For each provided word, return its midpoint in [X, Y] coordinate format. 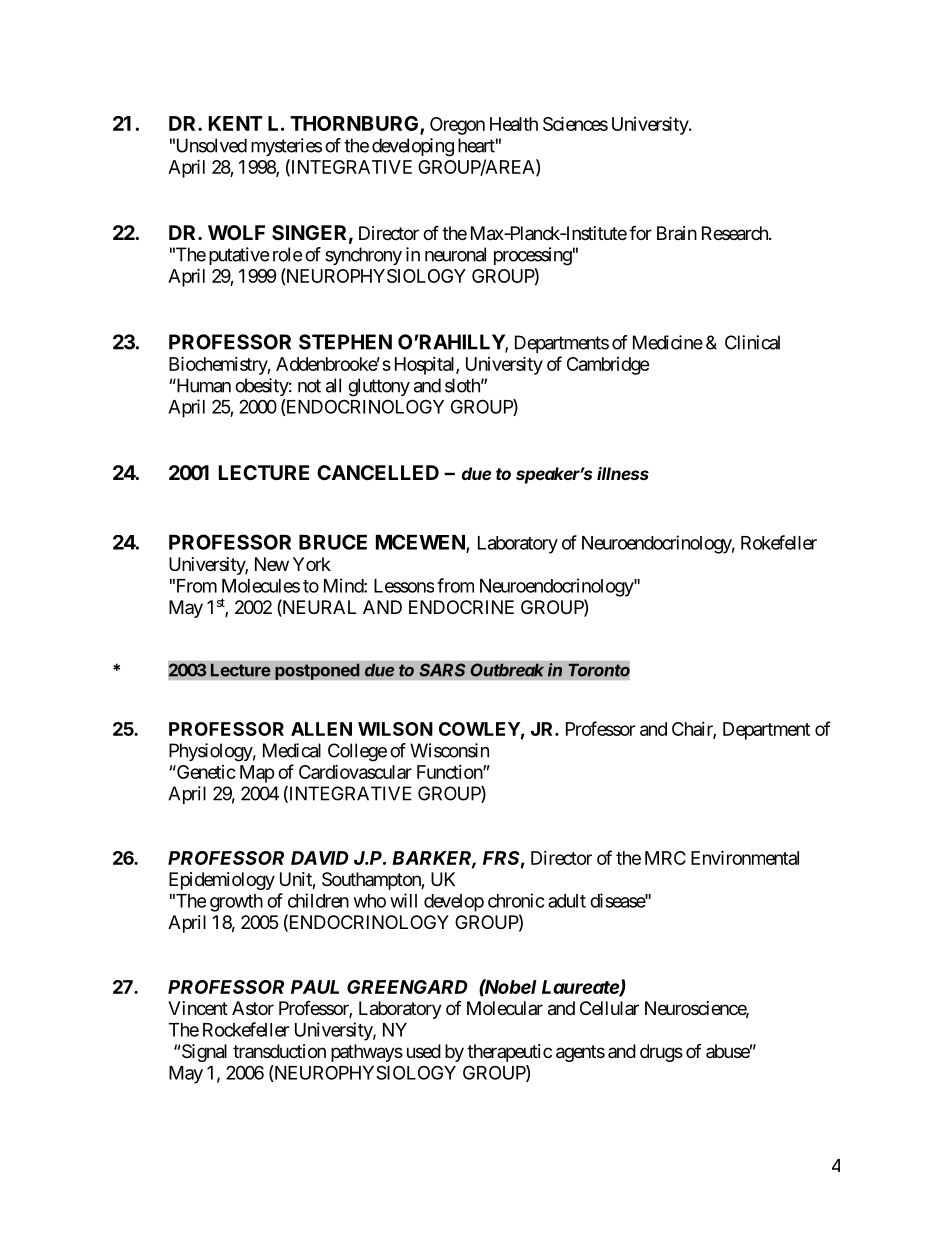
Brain [677, 233]
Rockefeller [246, 1029]
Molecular [505, 1008]
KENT [236, 123]
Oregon [457, 126]
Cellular [609, 1008]
